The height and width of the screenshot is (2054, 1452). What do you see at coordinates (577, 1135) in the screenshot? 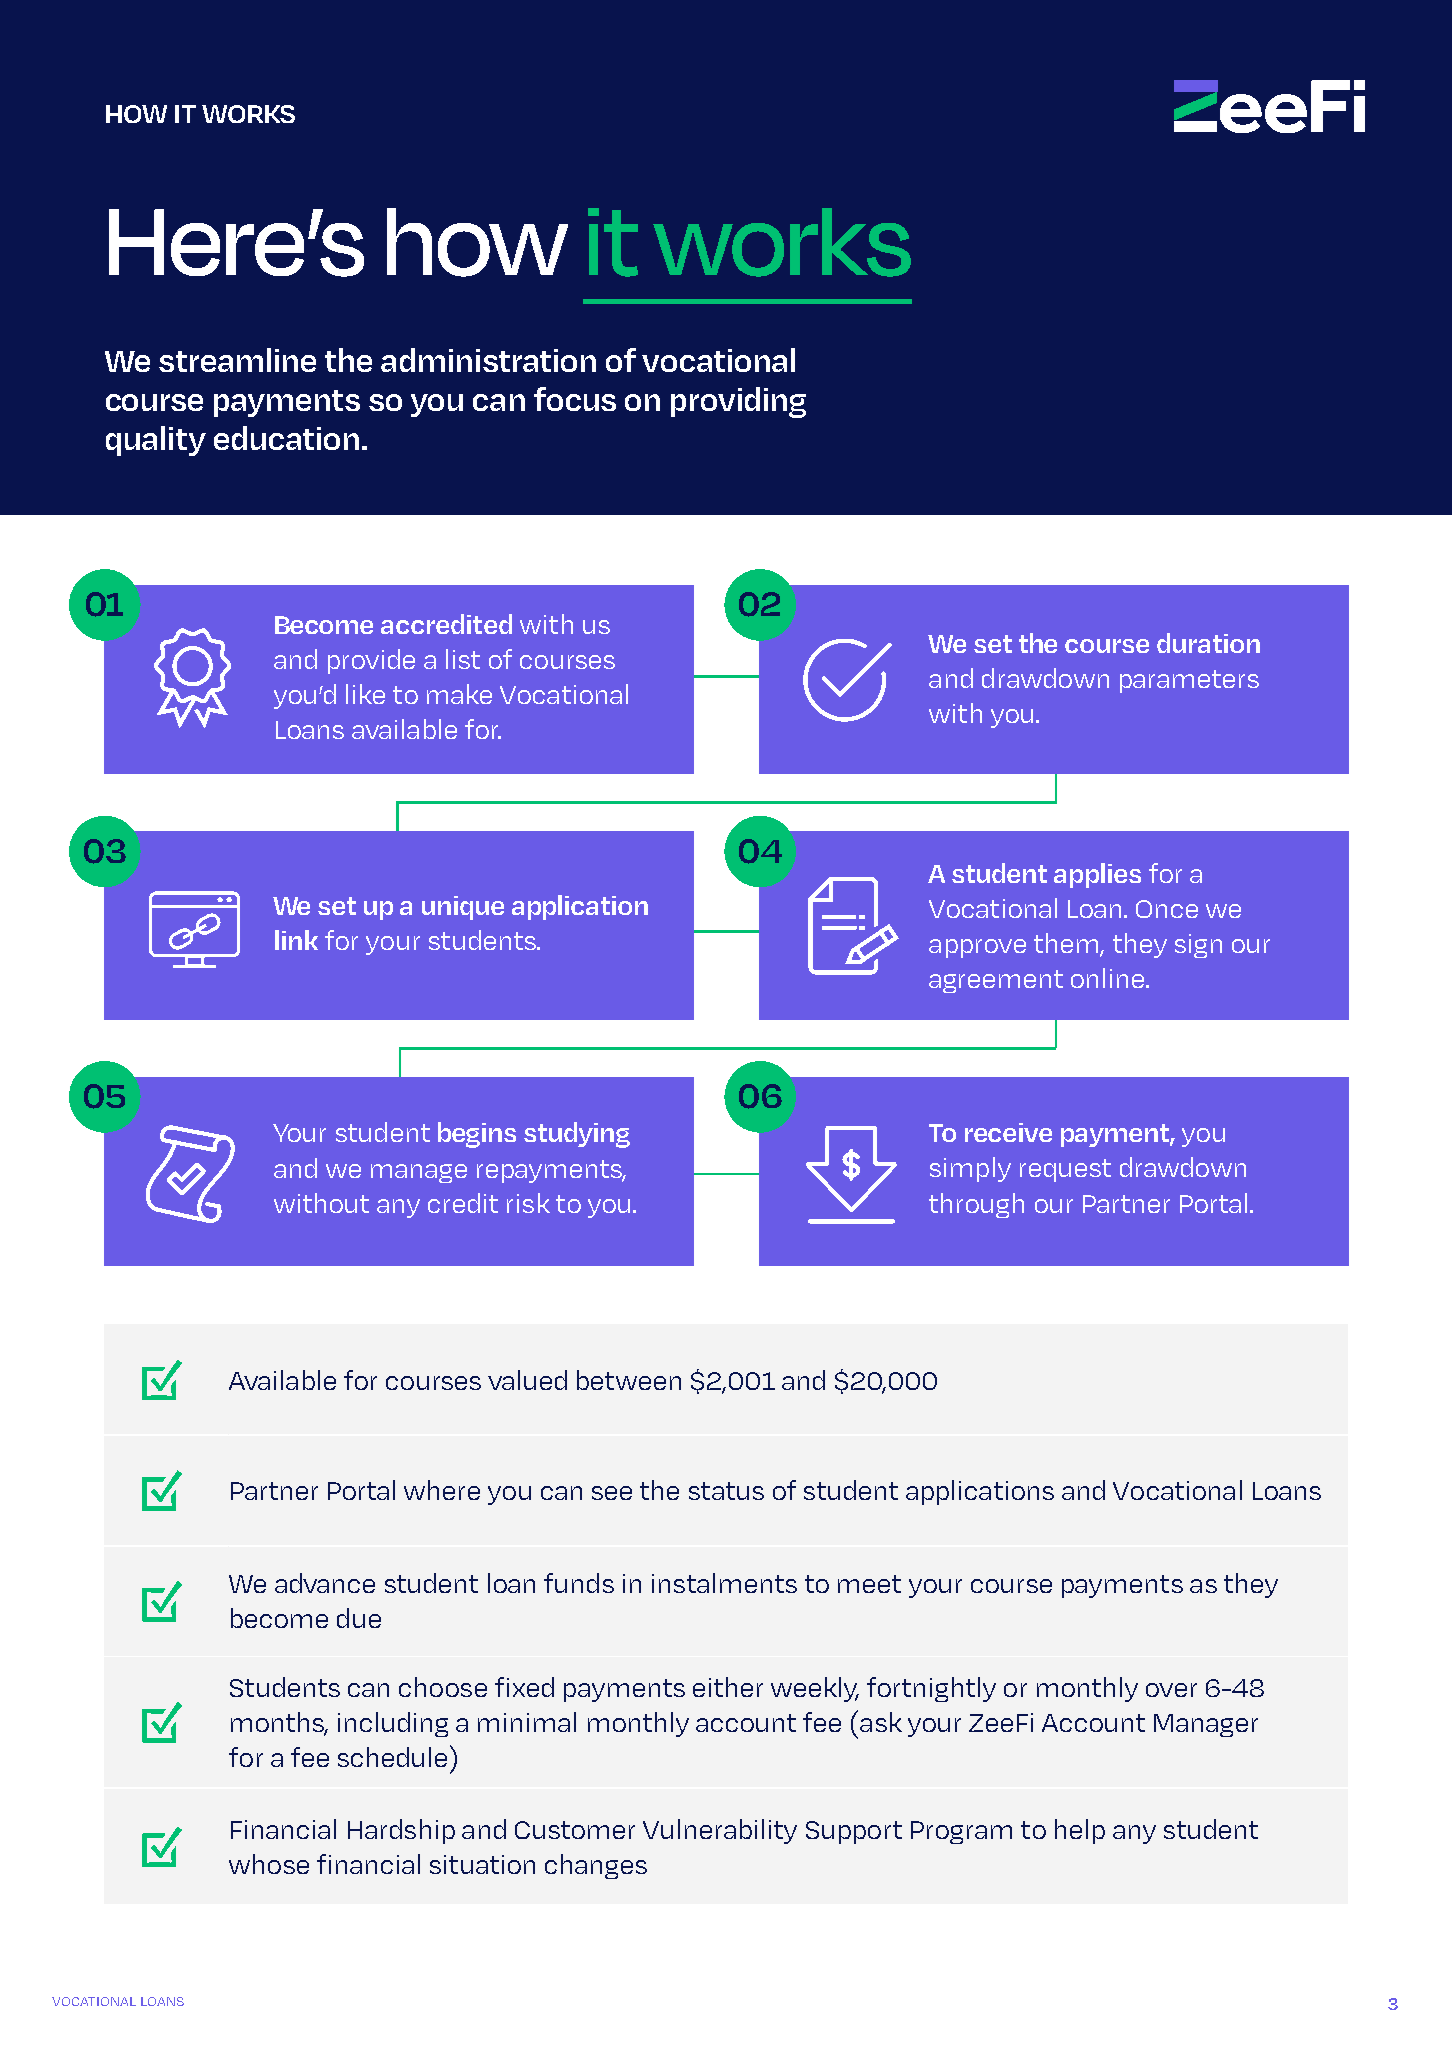
I see `studying` at bounding box center [577, 1135].
